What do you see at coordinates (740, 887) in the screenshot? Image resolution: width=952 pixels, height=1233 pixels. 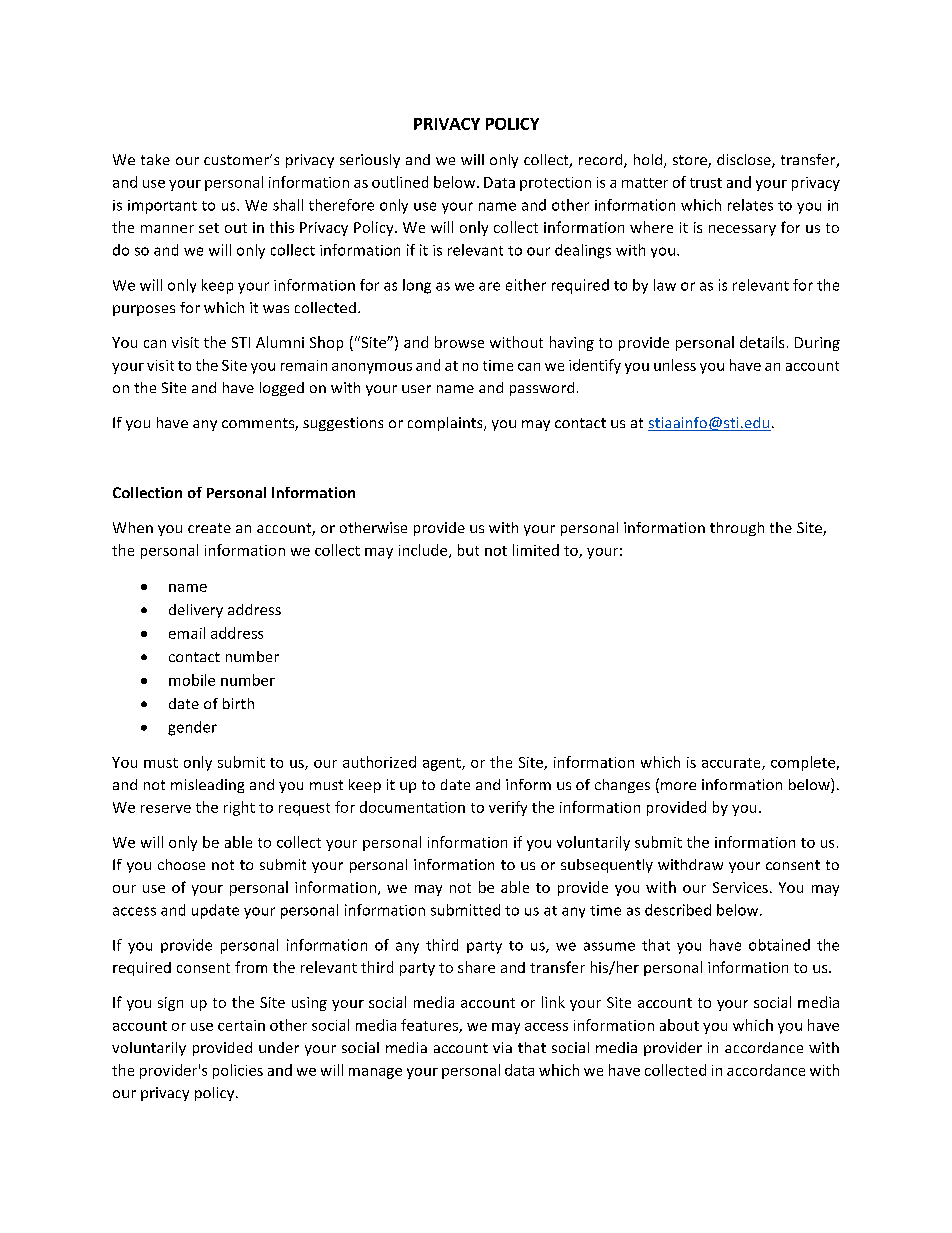 I see `Services` at bounding box center [740, 887].
